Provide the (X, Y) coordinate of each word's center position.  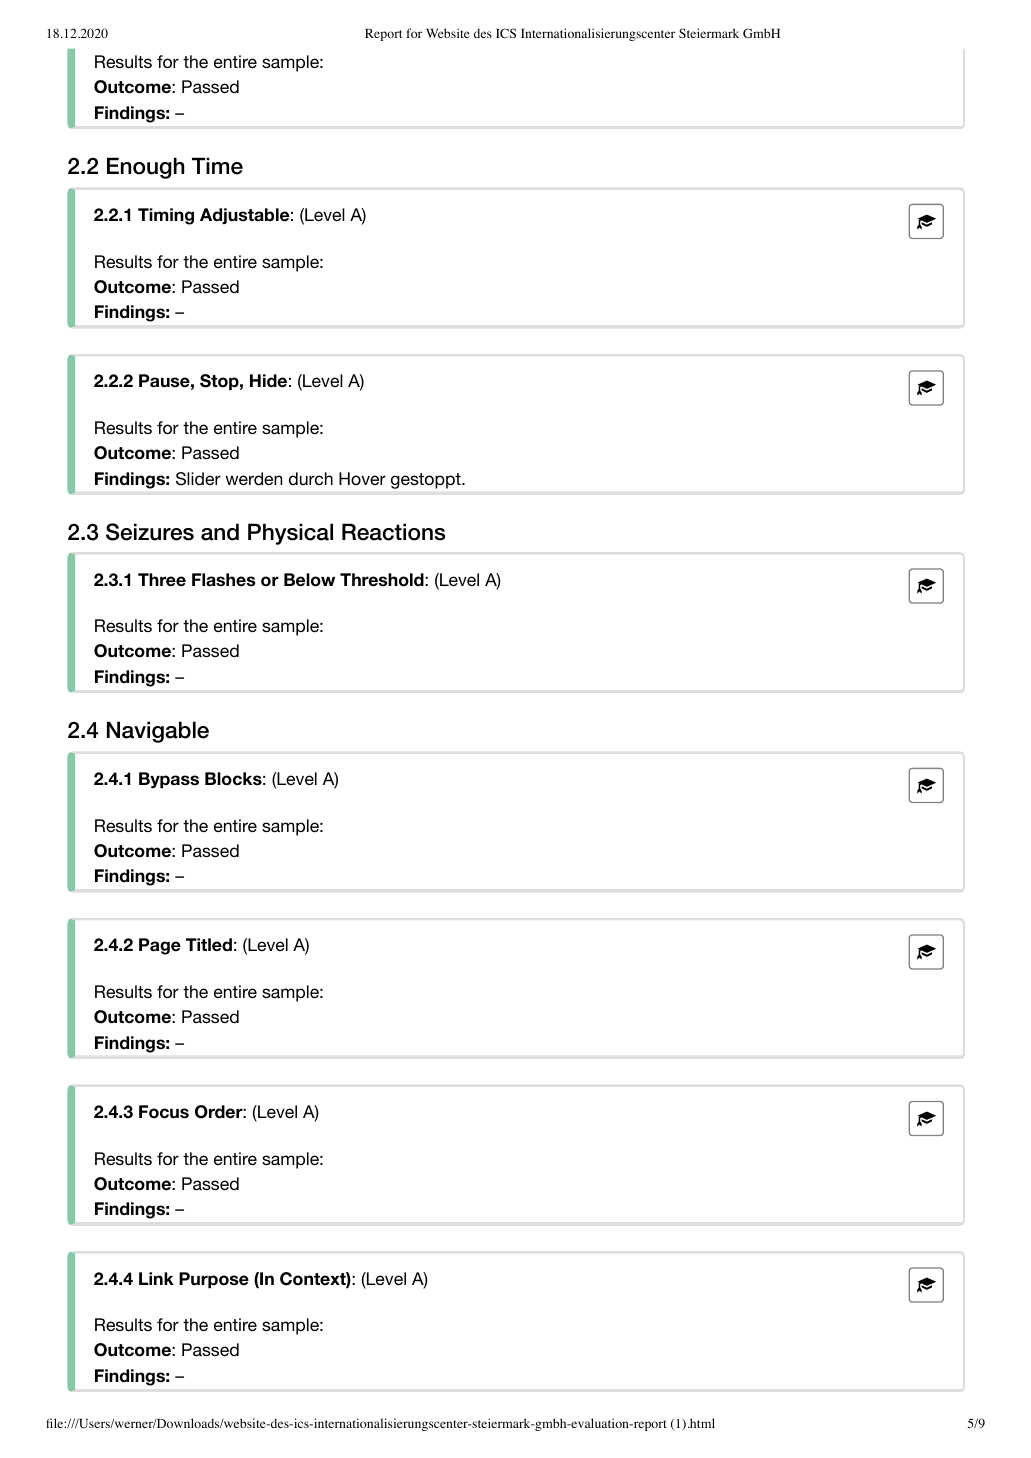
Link (156, 1278)
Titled (209, 945)
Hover (362, 478)
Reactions (393, 532)
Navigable (158, 732)
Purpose (214, 1280)
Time (217, 166)
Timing (166, 216)
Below (309, 580)
